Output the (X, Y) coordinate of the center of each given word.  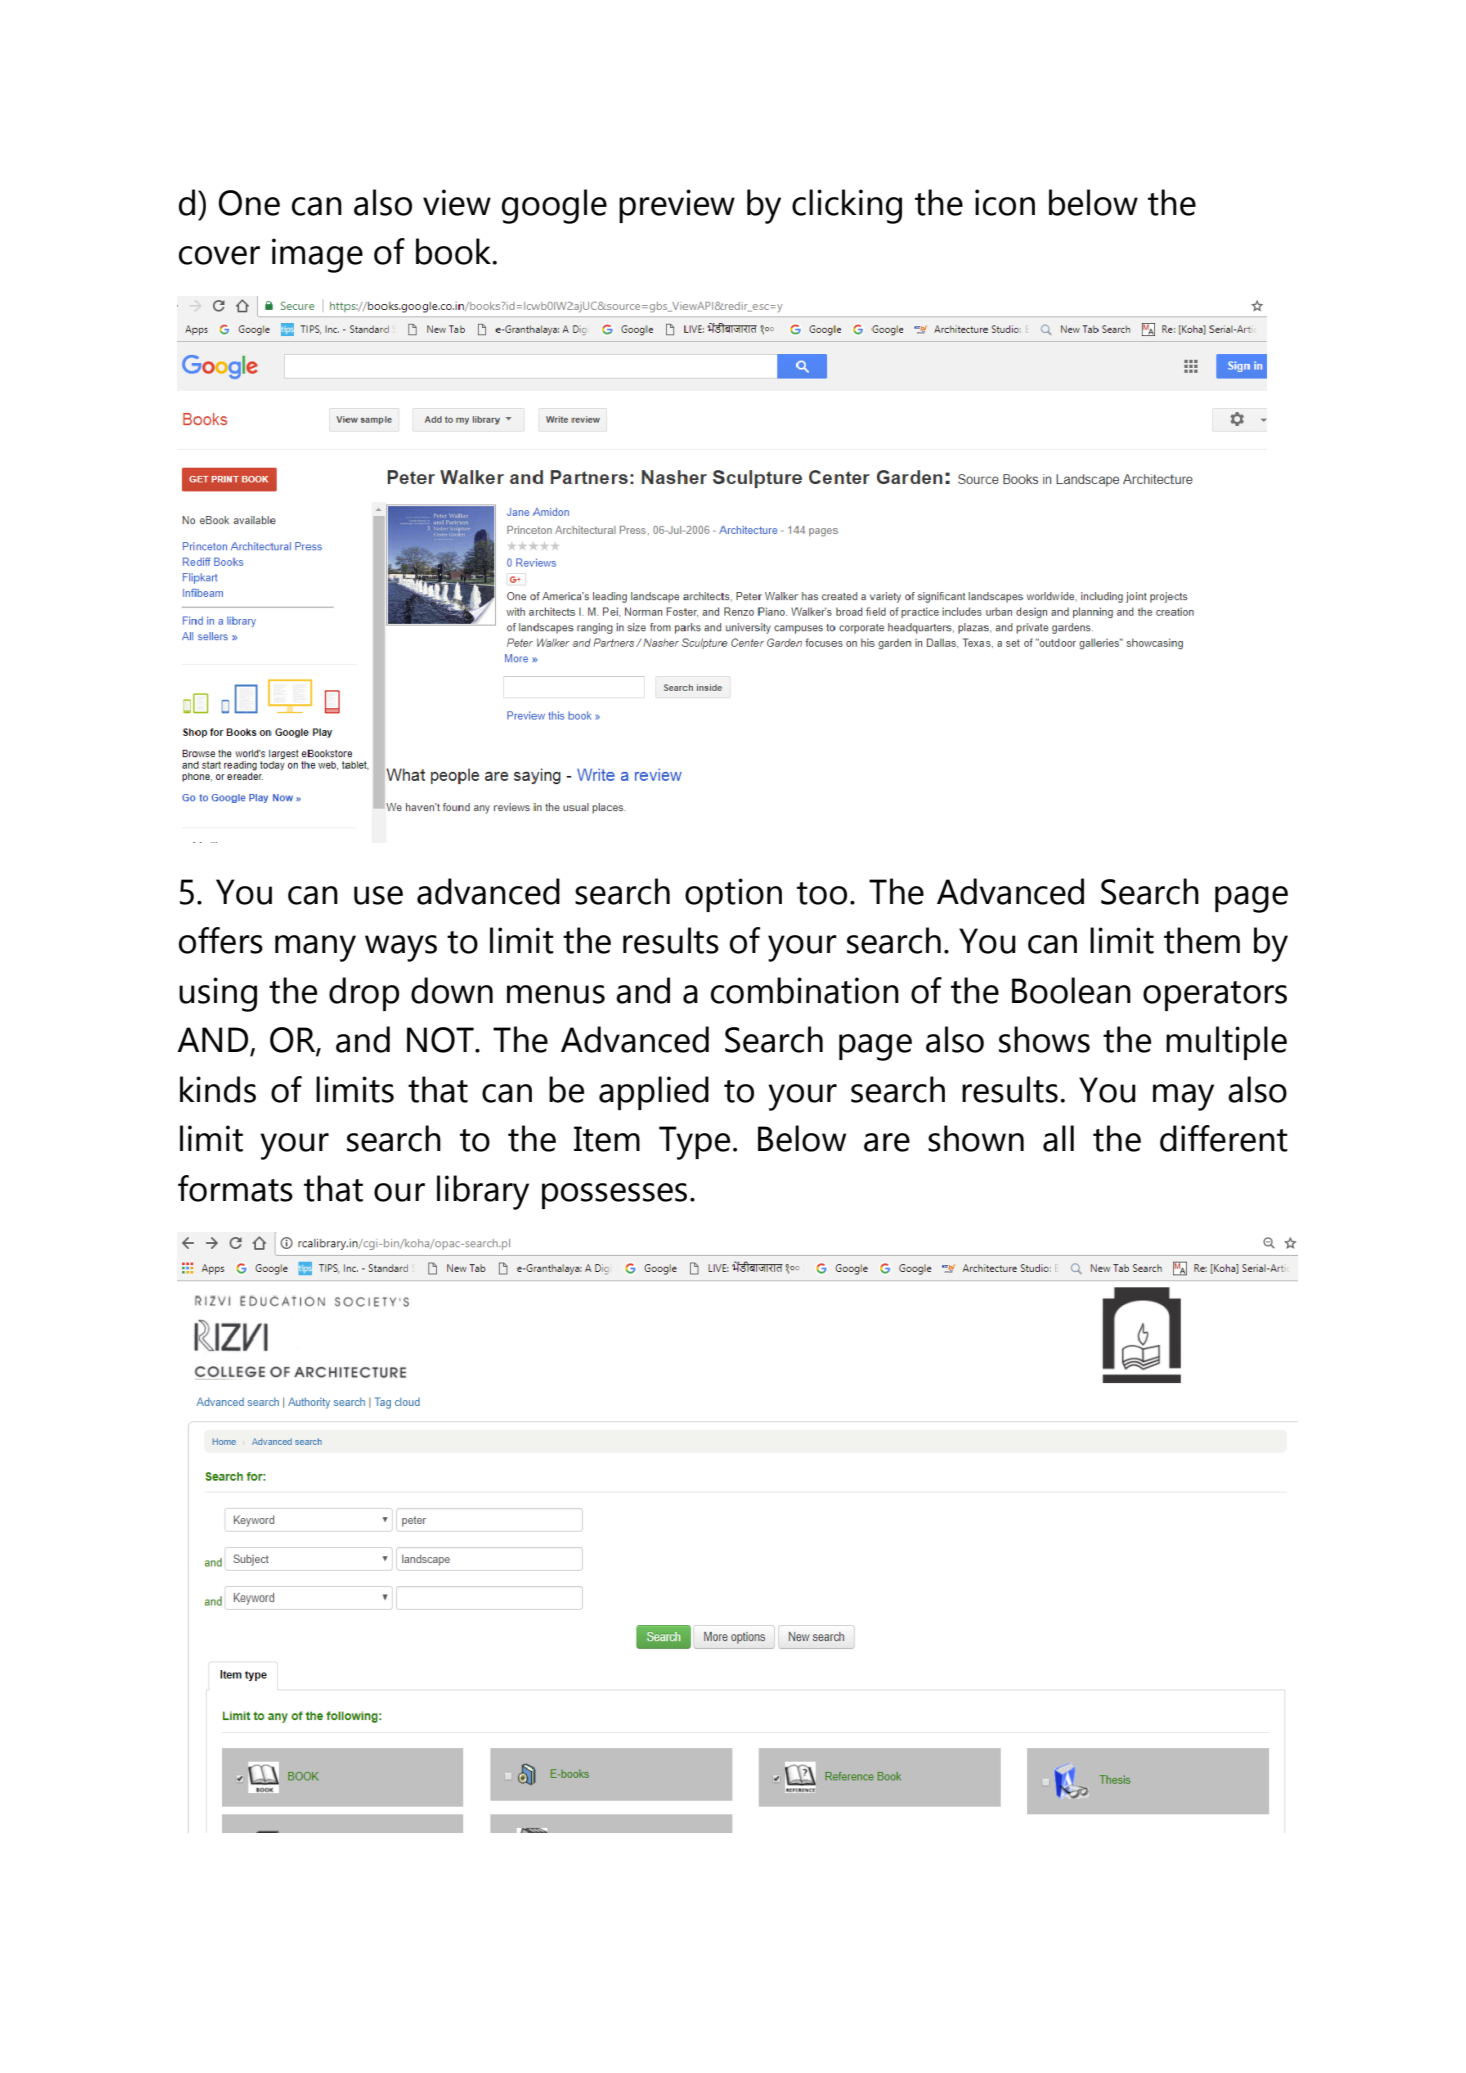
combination (805, 990)
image (317, 255)
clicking (847, 206)
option (733, 895)
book (455, 251)
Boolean (1071, 990)
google (554, 206)
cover (219, 255)
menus (556, 994)
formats (235, 1188)
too (822, 893)
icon (1005, 202)
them (1202, 940)
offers (221, 940)
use (378, 895)
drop (364, 994)
